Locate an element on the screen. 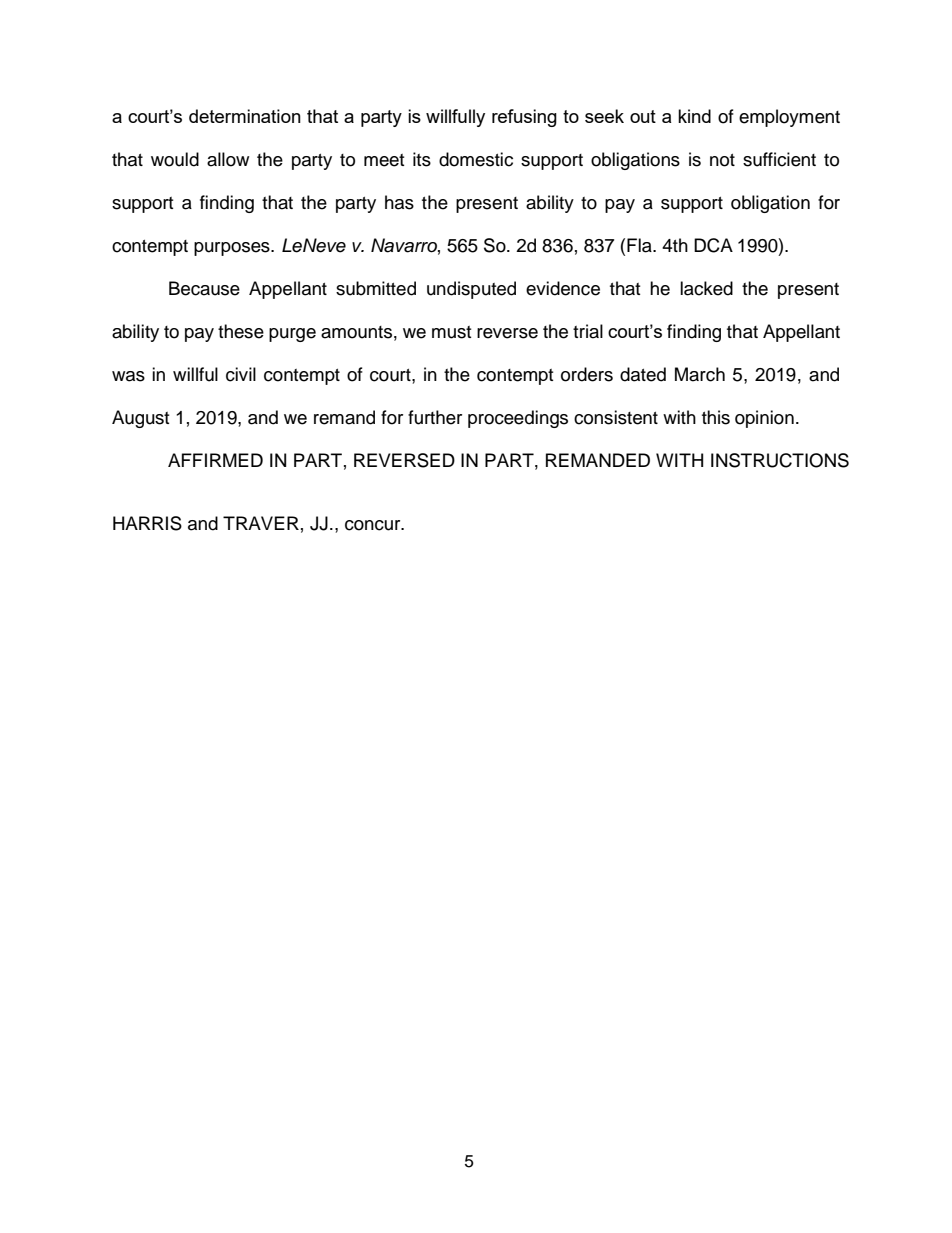 The height and width of the screenshot is (1233, 952). refusing is located at coordinates (524, 118).
